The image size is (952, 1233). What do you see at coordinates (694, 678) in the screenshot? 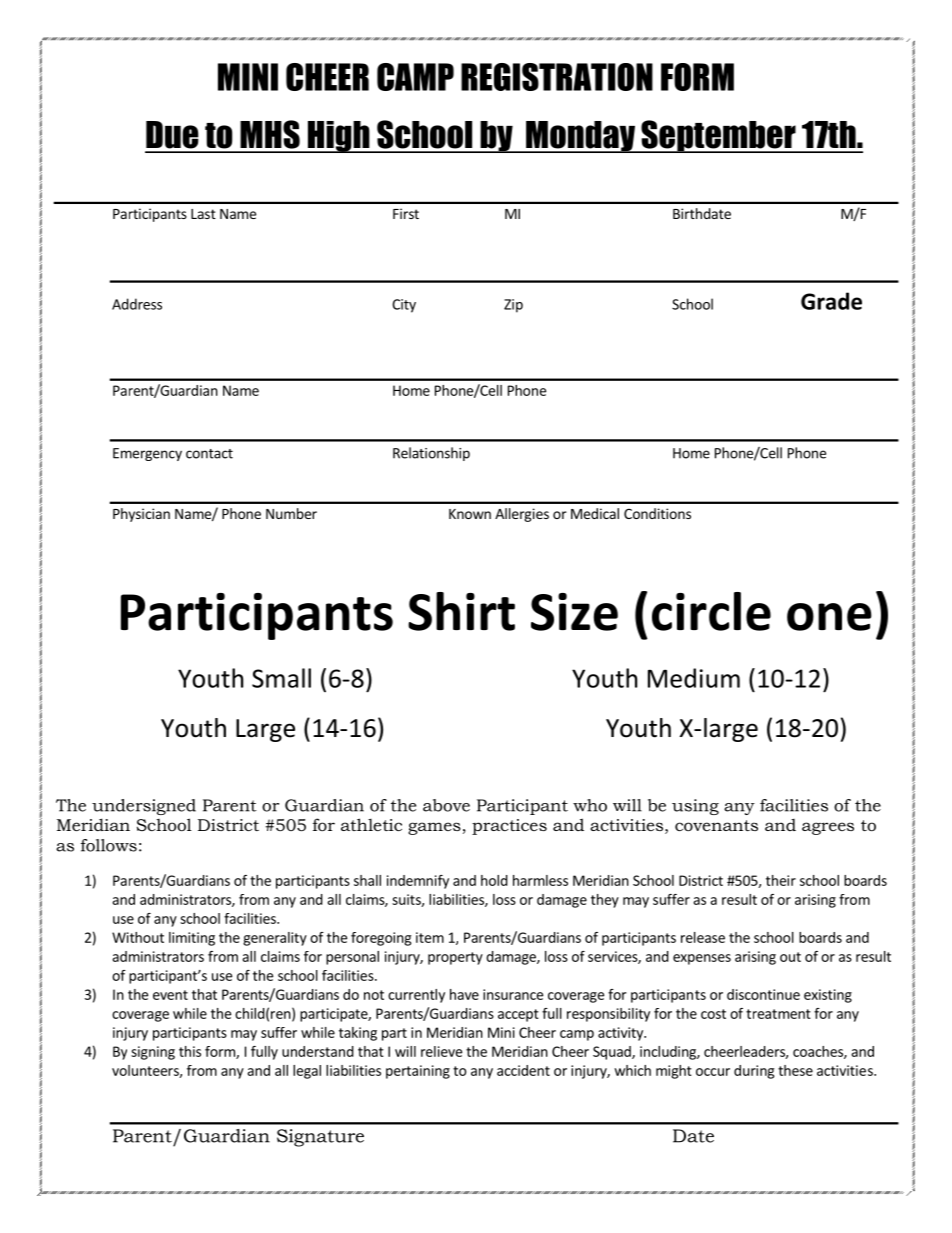
I see `Medium` at bounding box center [694, 678].
